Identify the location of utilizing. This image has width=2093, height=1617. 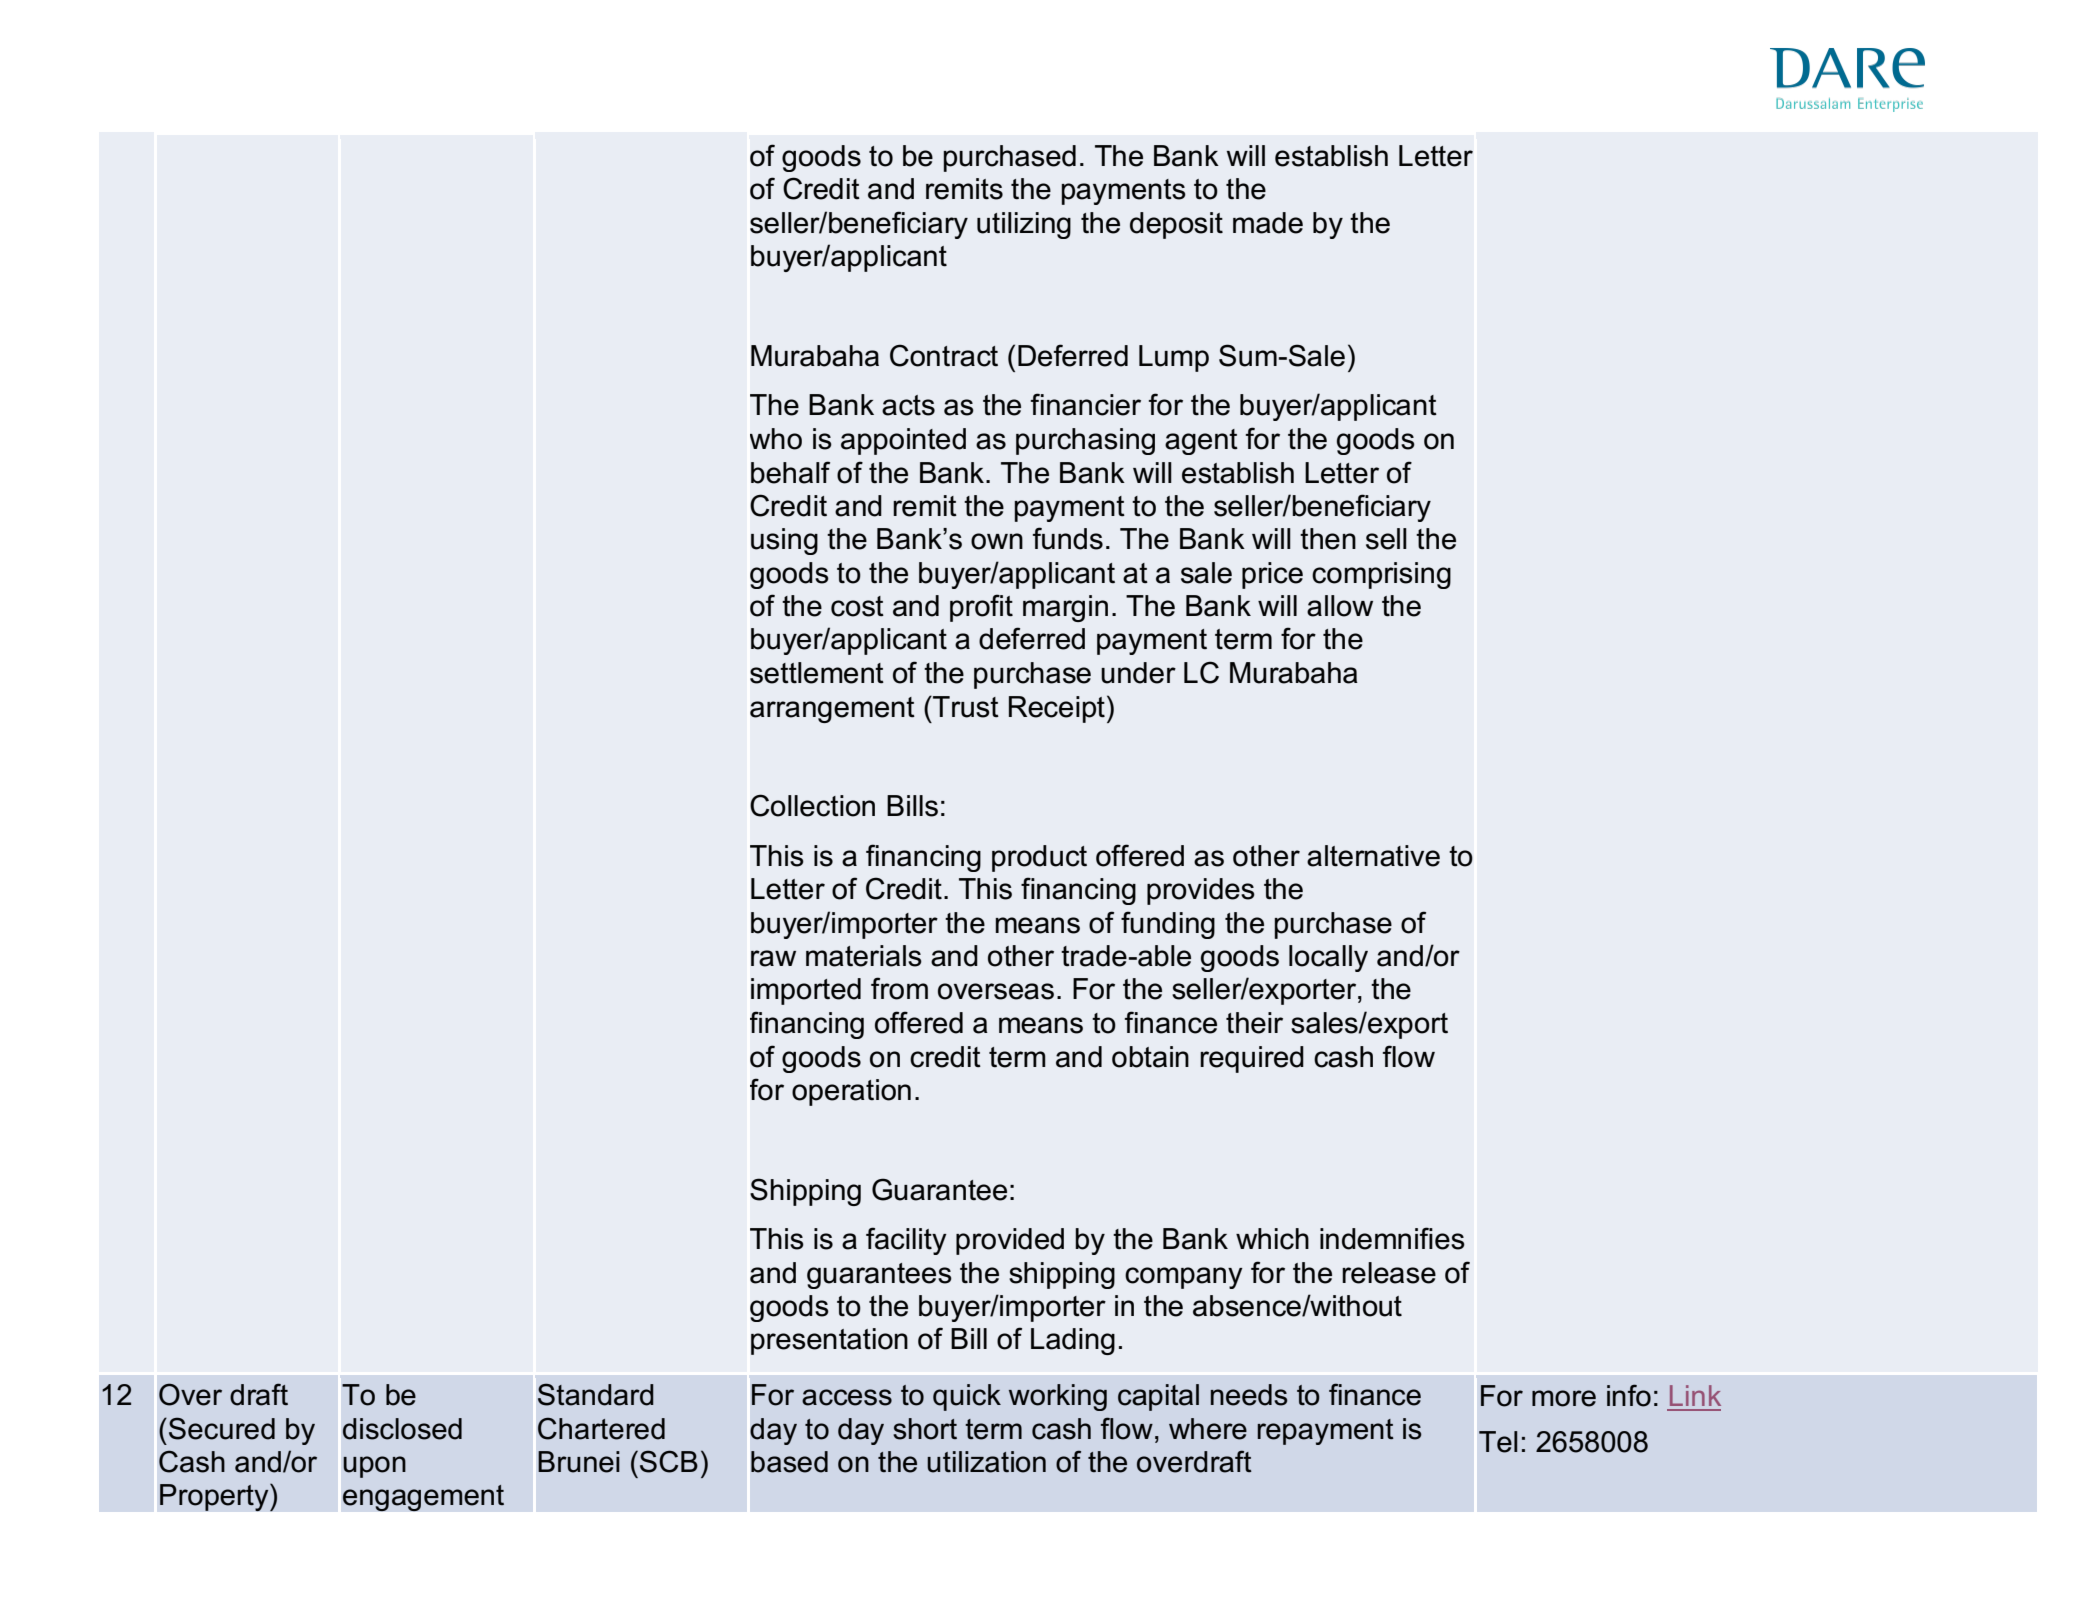
(1024, 225).
